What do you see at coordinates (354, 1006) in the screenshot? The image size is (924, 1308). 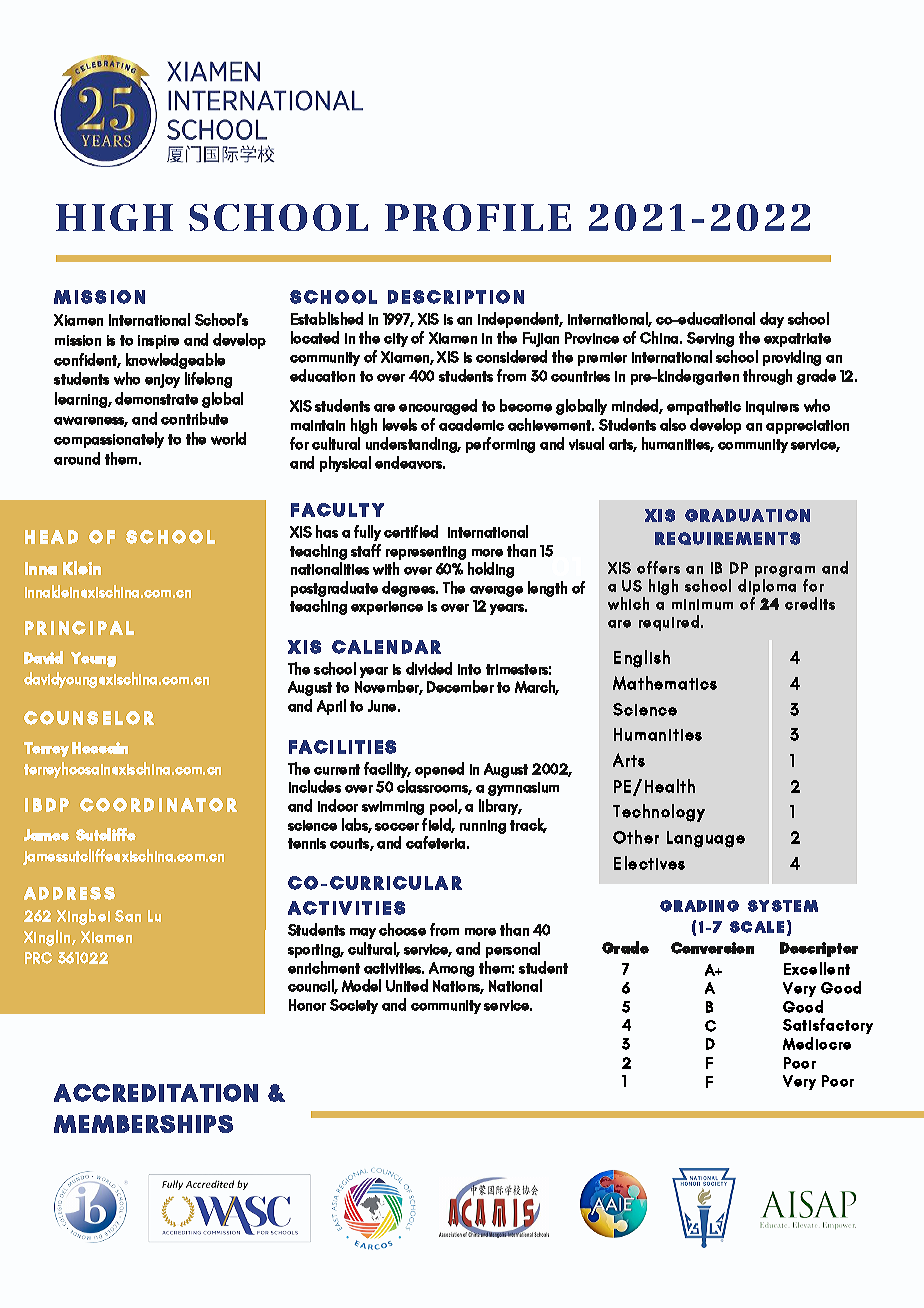 I see `Society` at bounding box center [354, 1006].
